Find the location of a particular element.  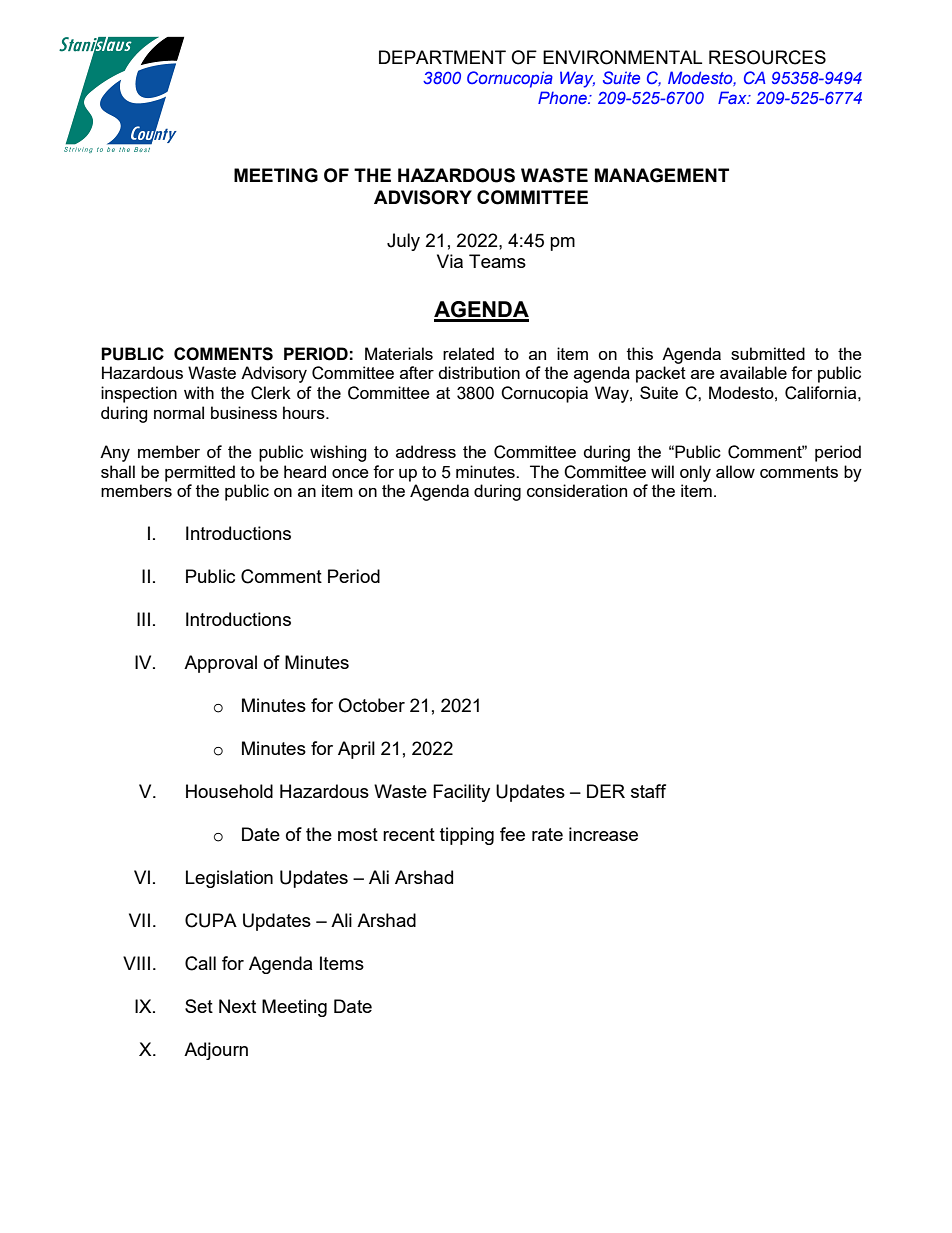

ENVIRONMENTAL is located at coordinates (622, 57).
